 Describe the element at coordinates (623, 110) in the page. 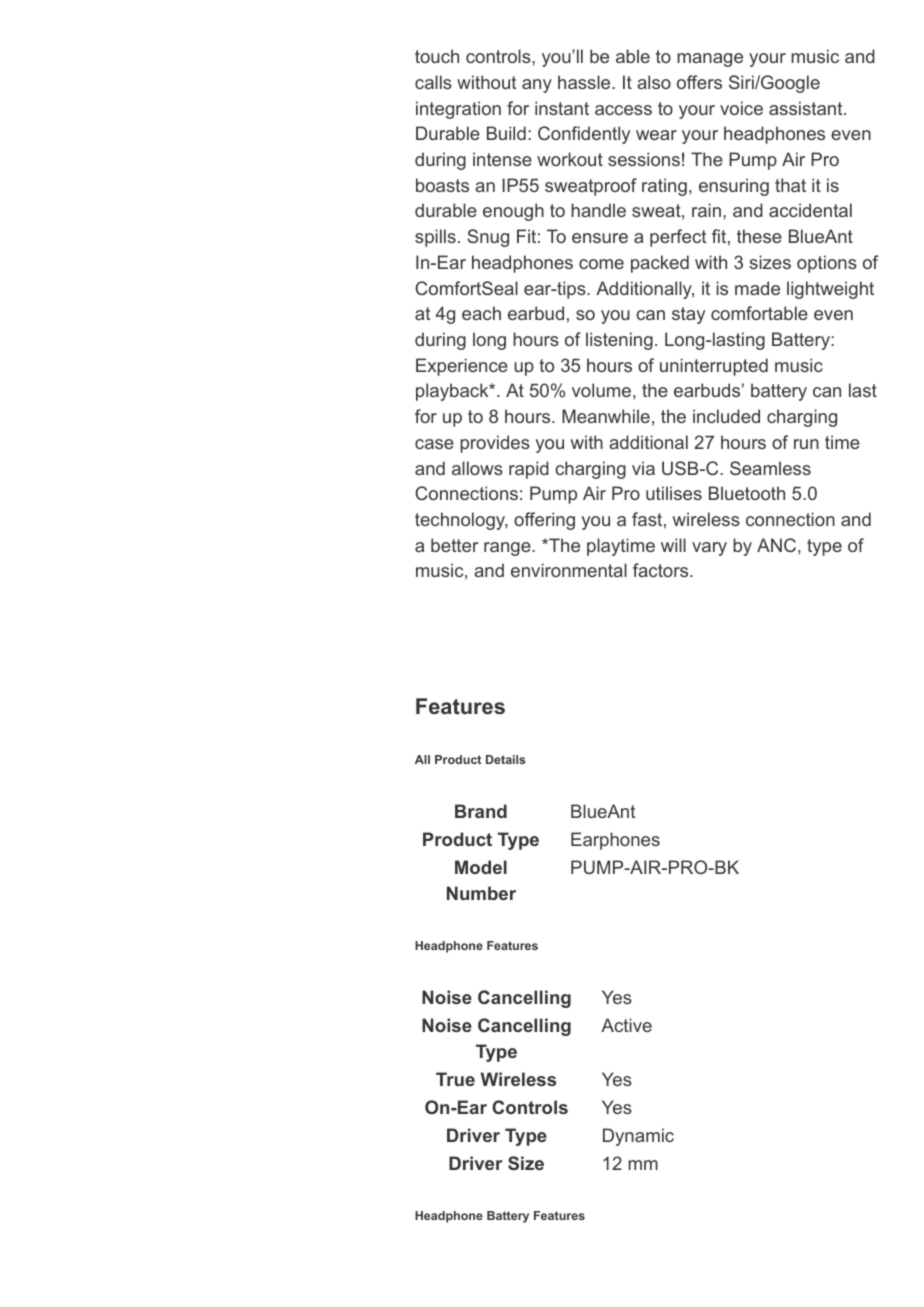

I see `access` at that location.
